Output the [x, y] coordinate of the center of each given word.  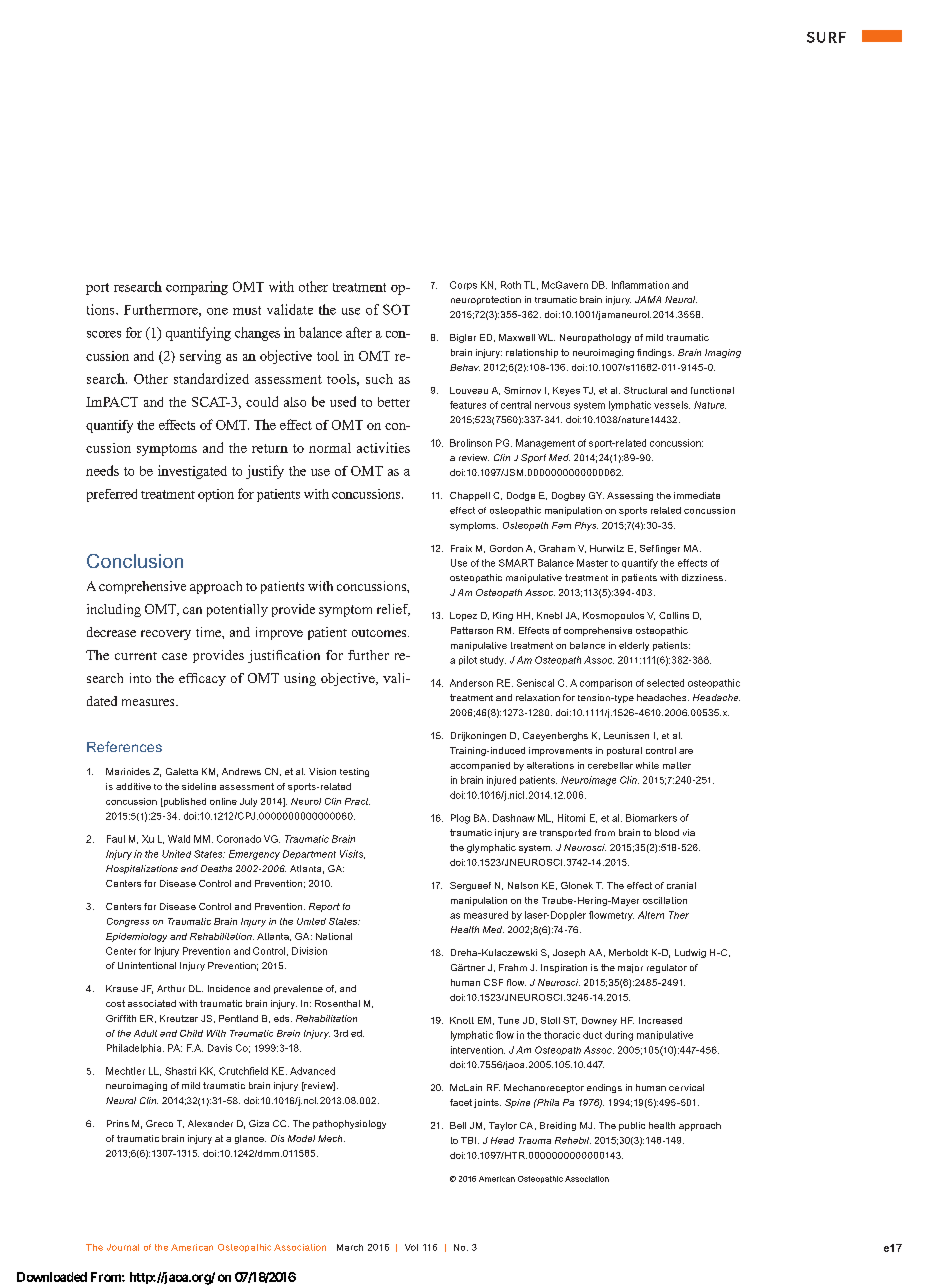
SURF [826, 37]
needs [102, 470]
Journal [123, 1247]
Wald [179, 839]
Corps [463, 285]
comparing [197, 288]
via [689, 832]
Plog [460, 819]
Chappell [470, 496]
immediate [697, 495]
